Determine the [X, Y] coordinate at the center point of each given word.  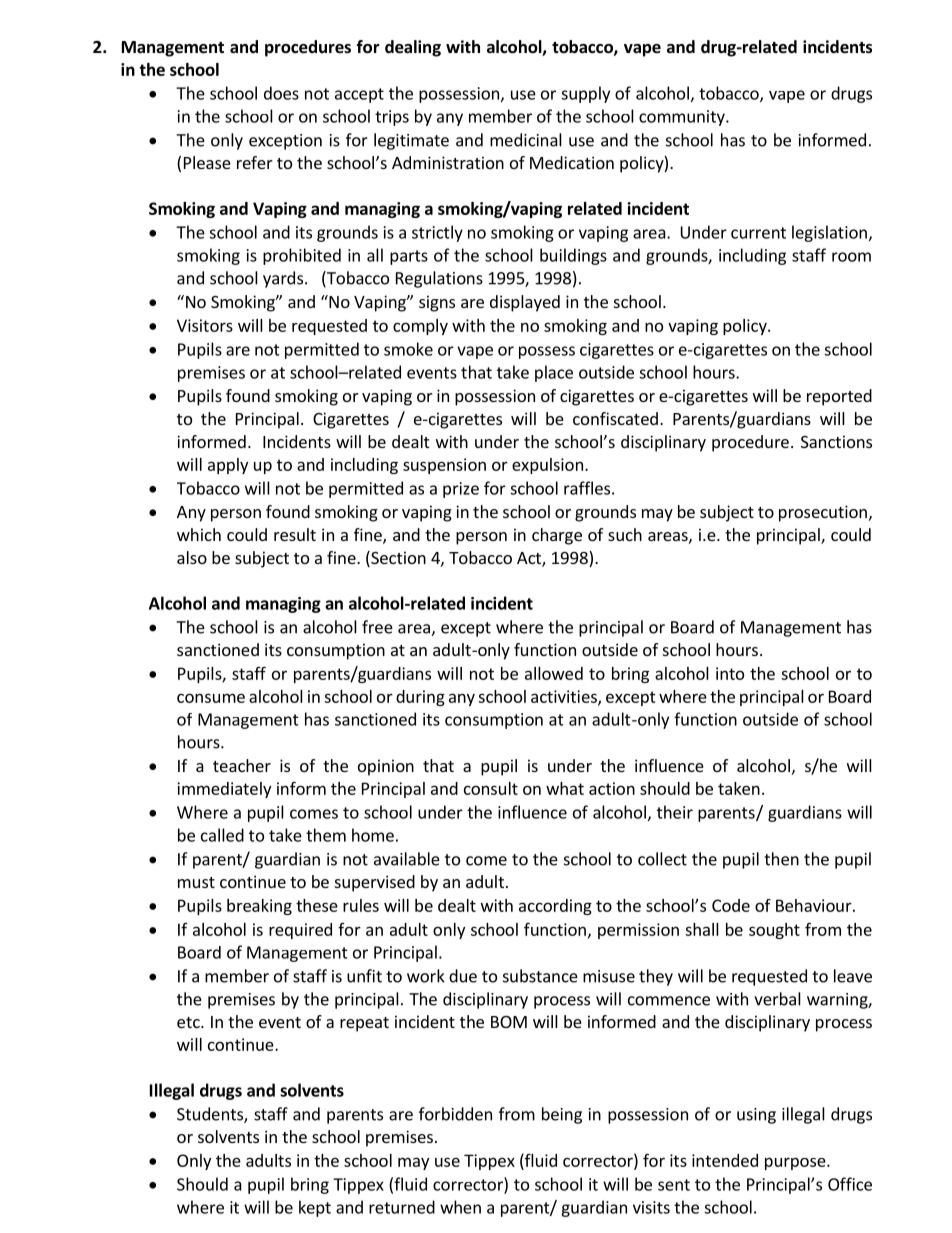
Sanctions [836, 441]
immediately [224, 790]
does [281, 93]
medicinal [526, 140]
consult [491, 788]
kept [315, 1208]
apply [228, 466]
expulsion [547, 466]
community [683, 118]
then [781, 859]
